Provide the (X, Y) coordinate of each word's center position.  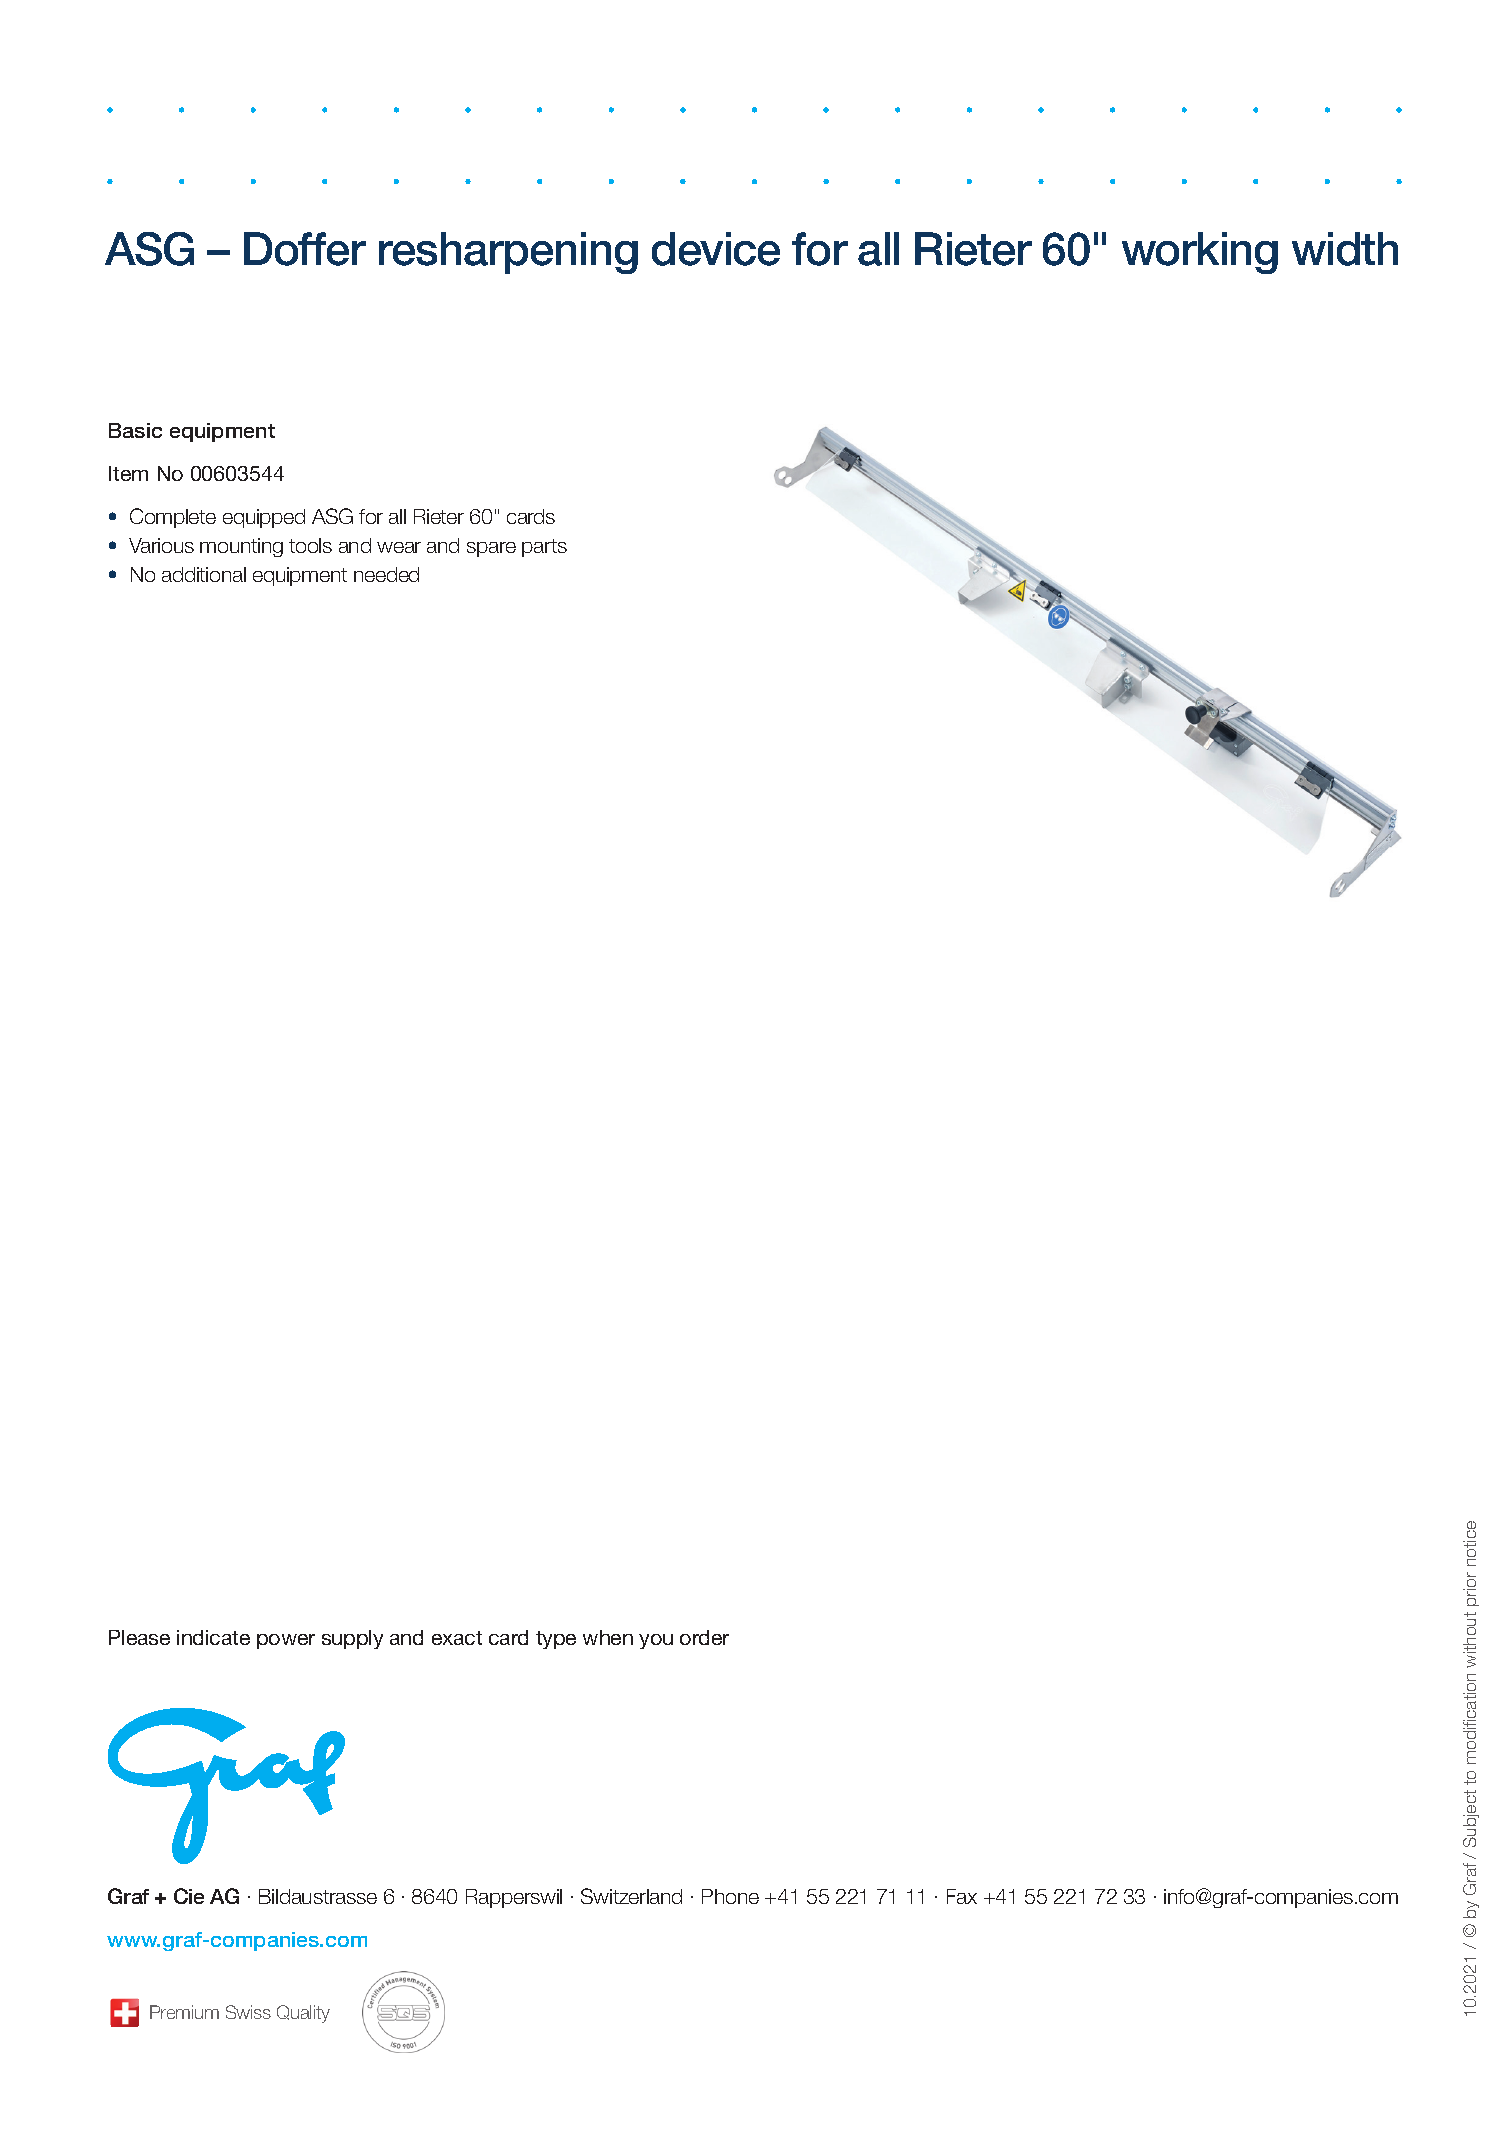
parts (544, 548)
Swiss (248, 2012)
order (704, 1637)
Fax (962, 1896)
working (1200, 253)
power (286, 1641)
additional (204, 574)
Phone (730, 1896)
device (716, 249)
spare (491, 549)
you (656, 1641)
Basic (135, 430)
